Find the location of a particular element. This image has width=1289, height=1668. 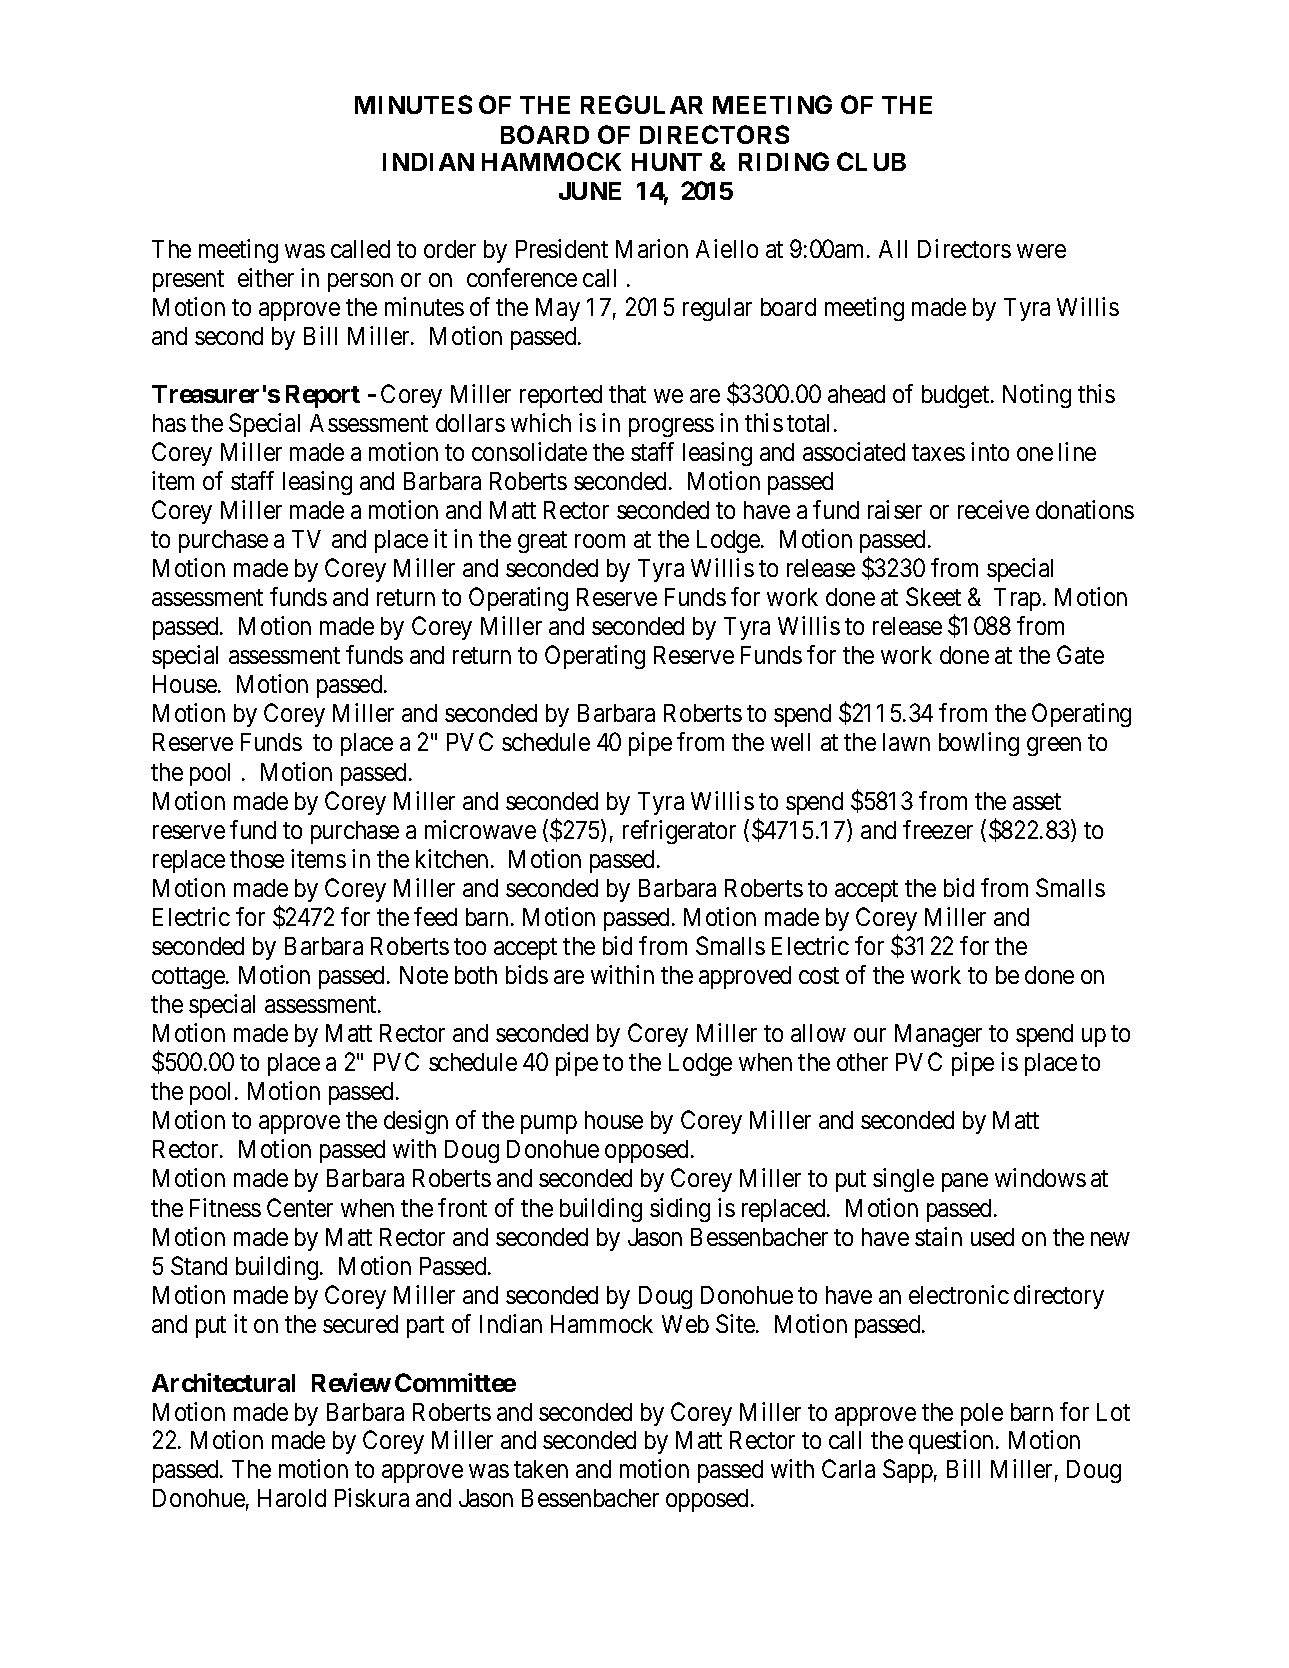

room is located at coordinates (600, 541).
